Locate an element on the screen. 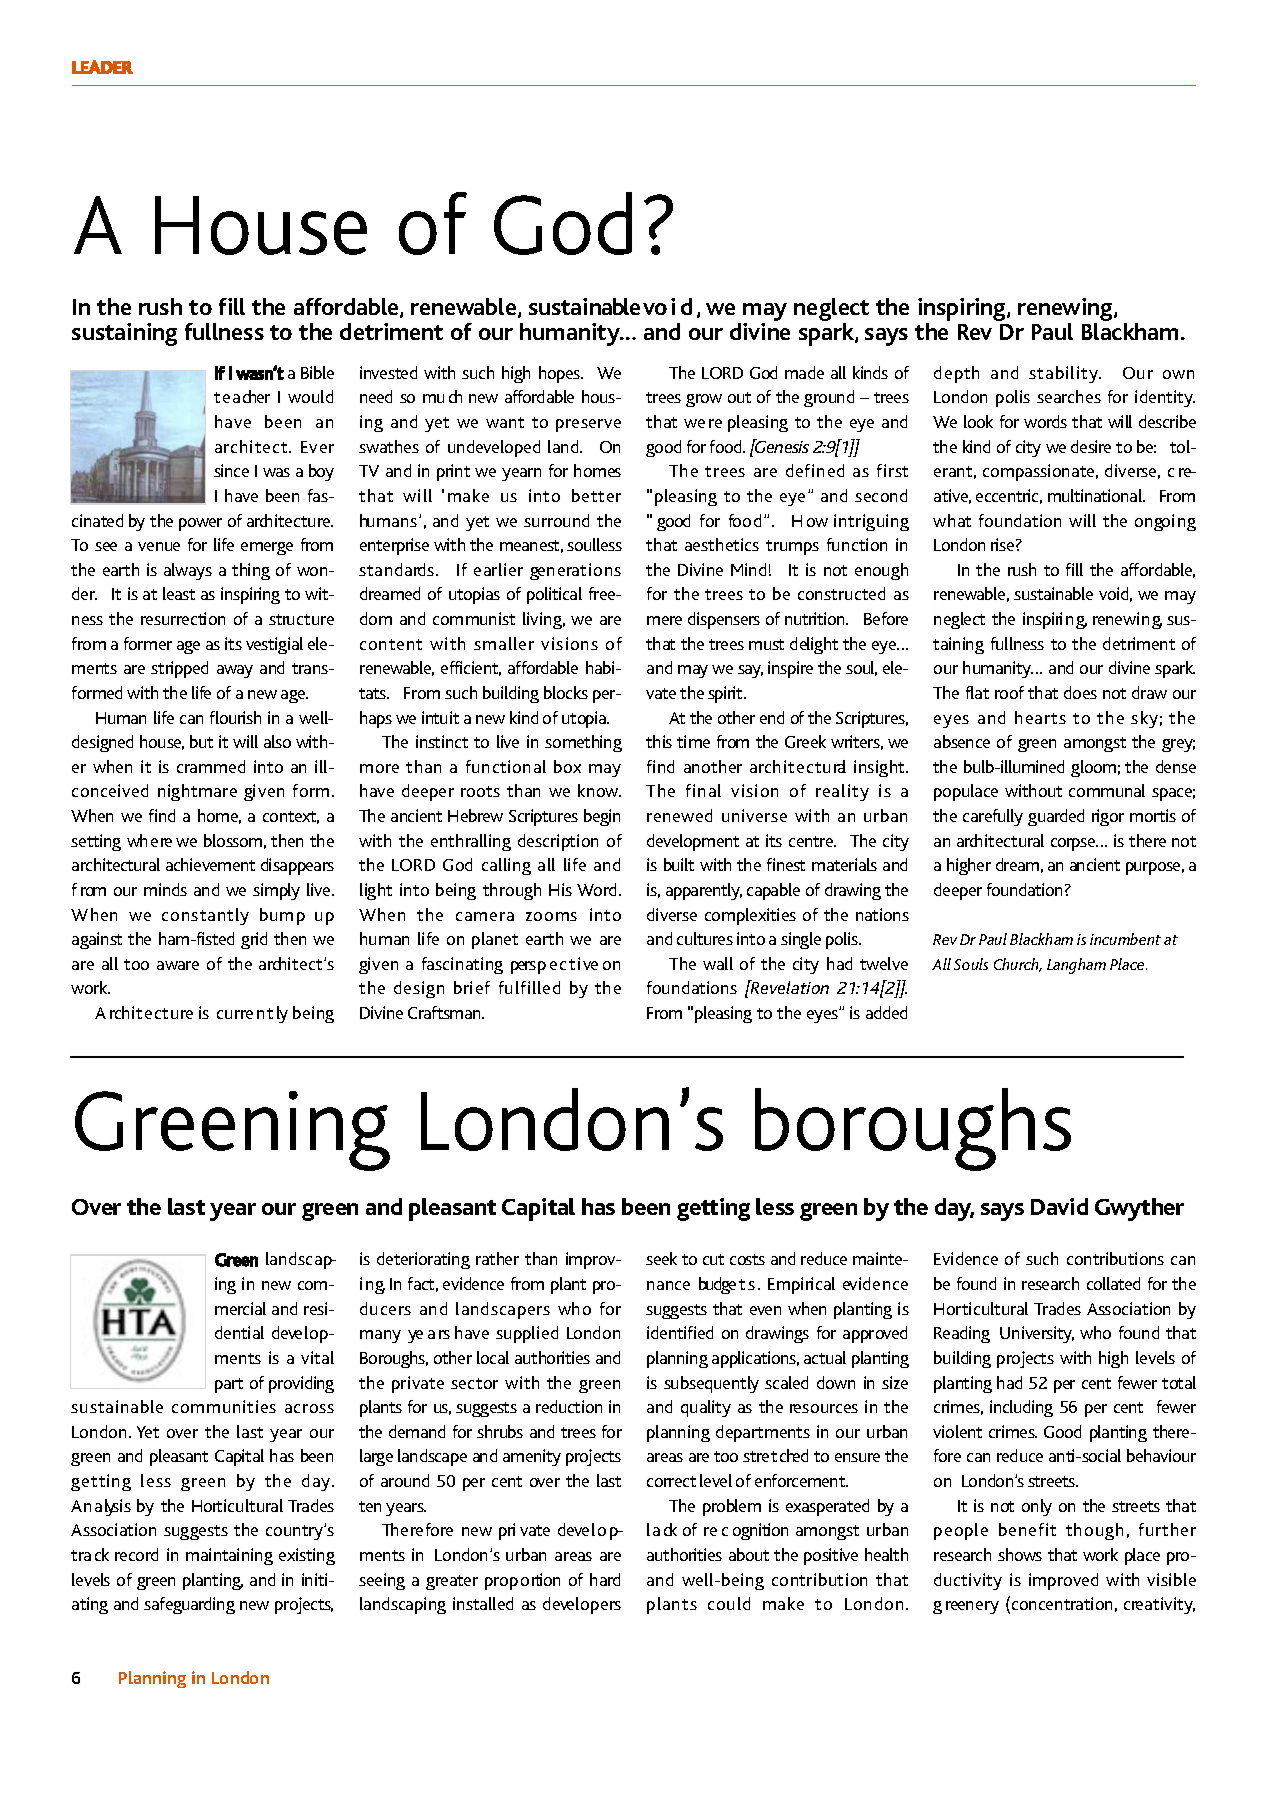  rather is located at coordinates (497, 1258).
